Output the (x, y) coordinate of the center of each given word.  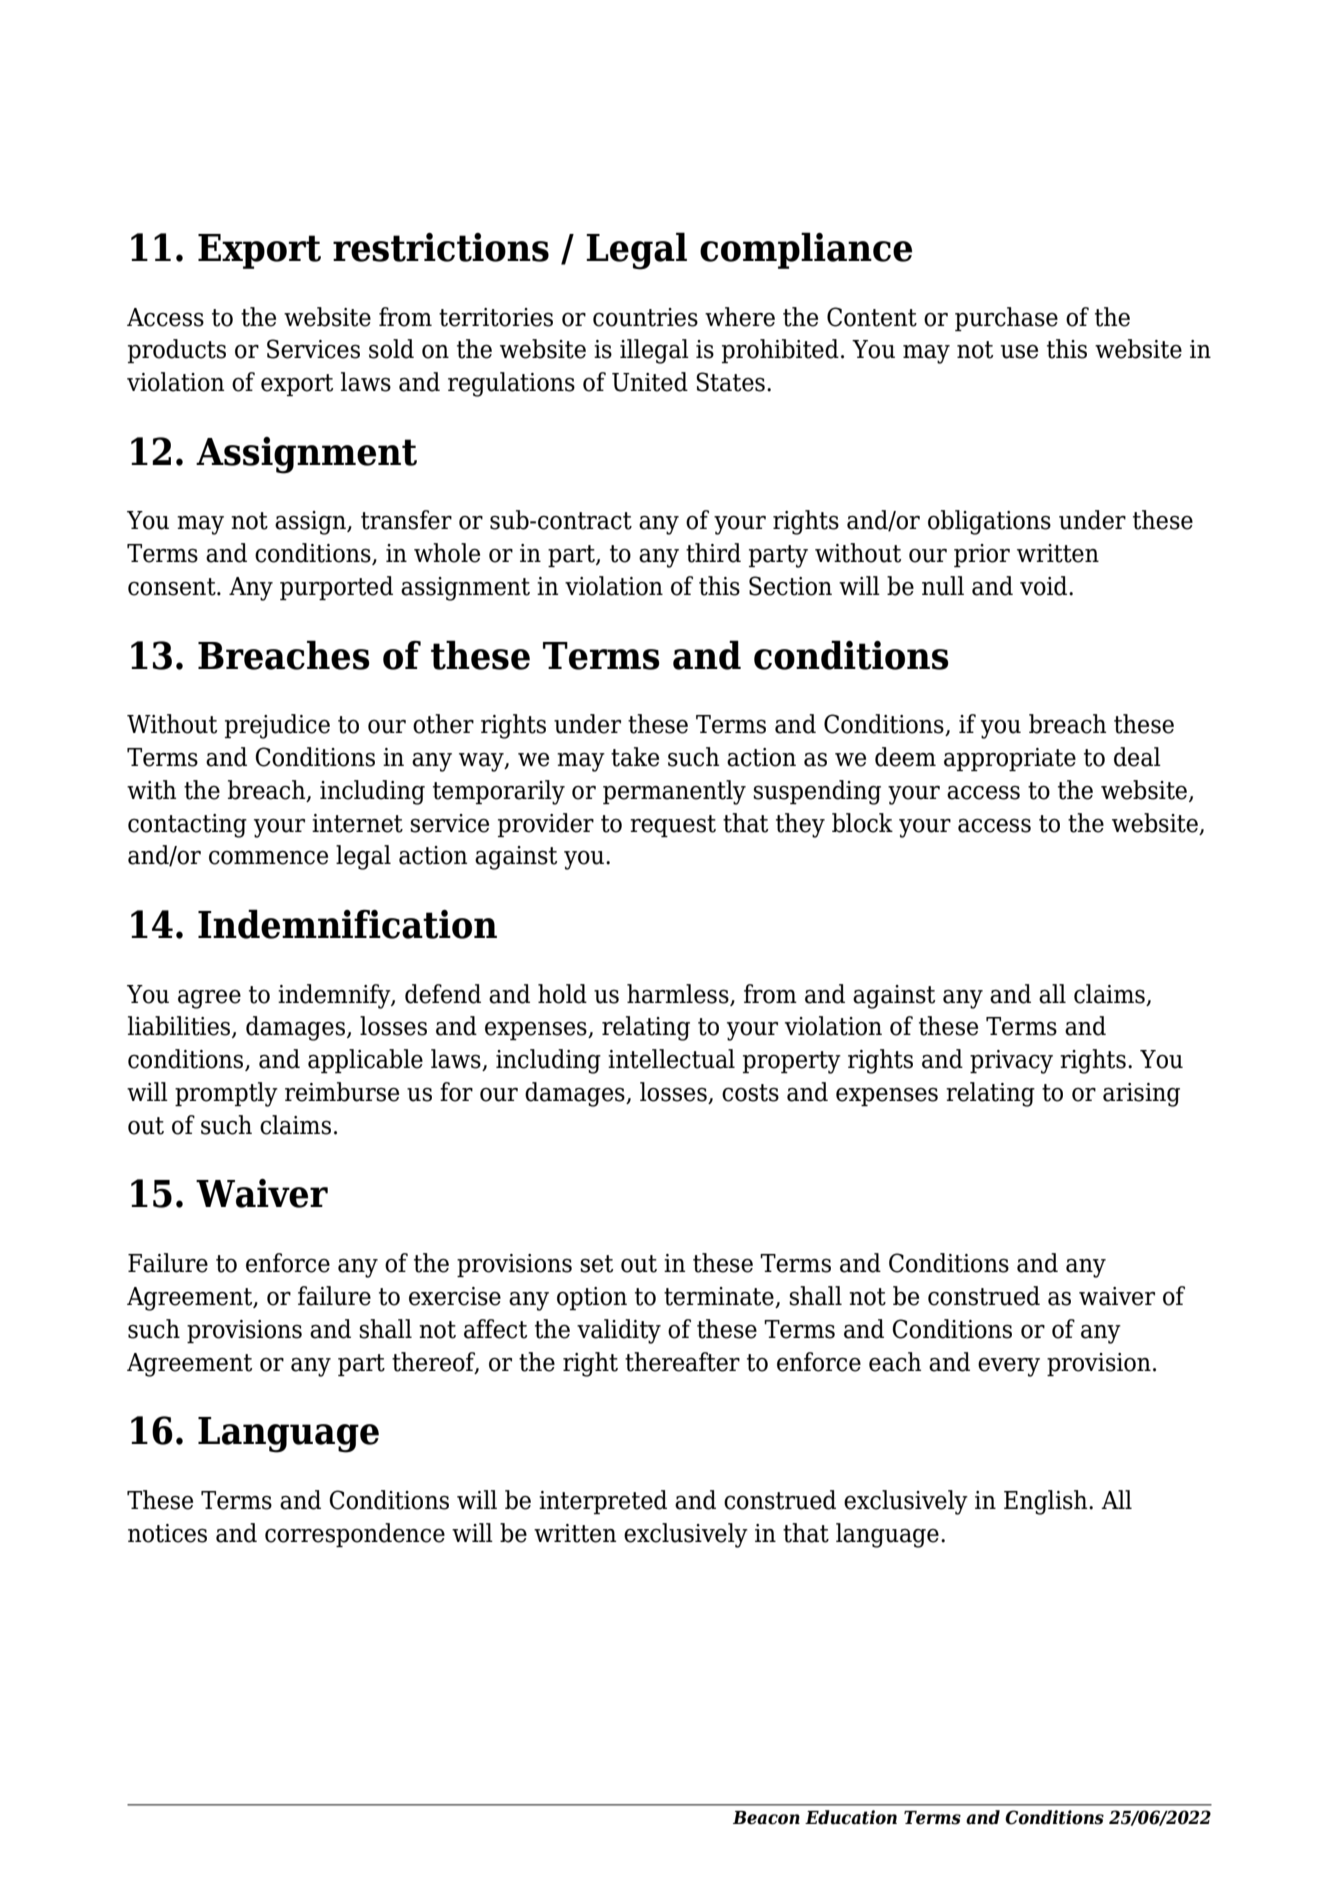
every (1009, 1367)
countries (645, 317)
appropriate (1010, 759)
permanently (674, 792)
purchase (1006, 319)
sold (391, 349)
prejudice (277, 726)
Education (851, 1817)
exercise (455, 1296)
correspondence (355, 1535)
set (596, 1264)
